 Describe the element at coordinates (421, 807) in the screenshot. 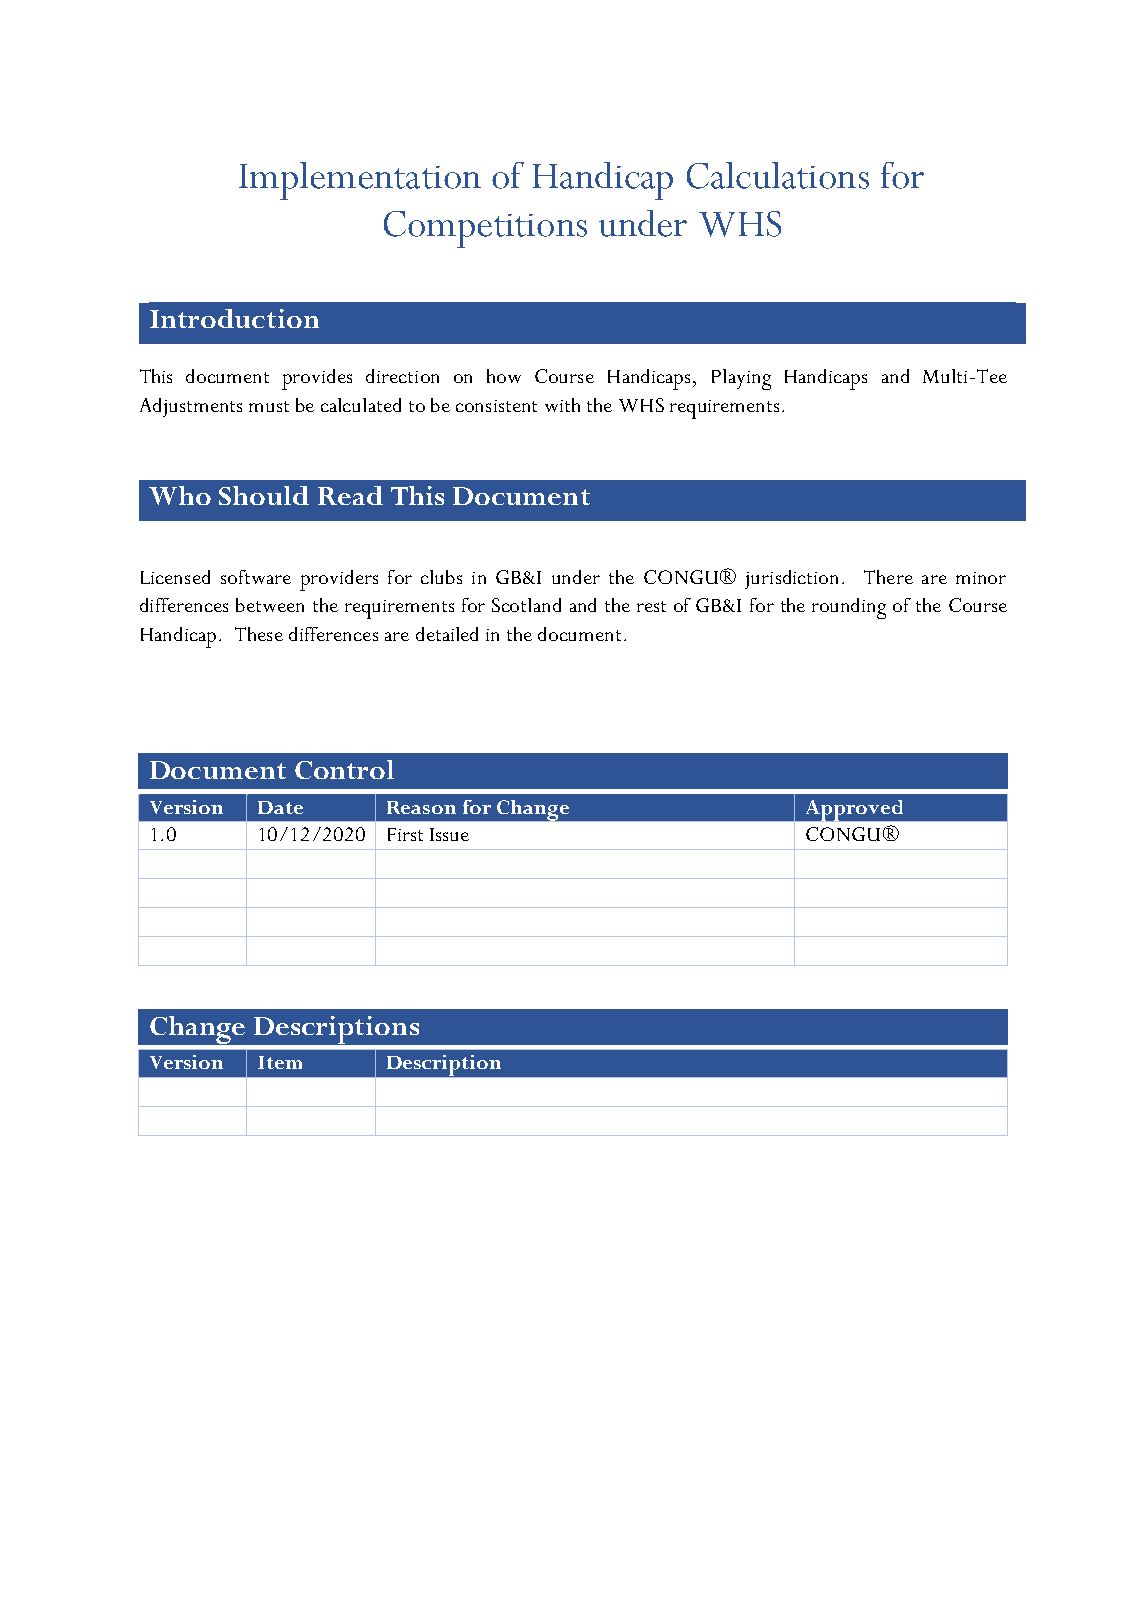

I see `Reason` at that location.
